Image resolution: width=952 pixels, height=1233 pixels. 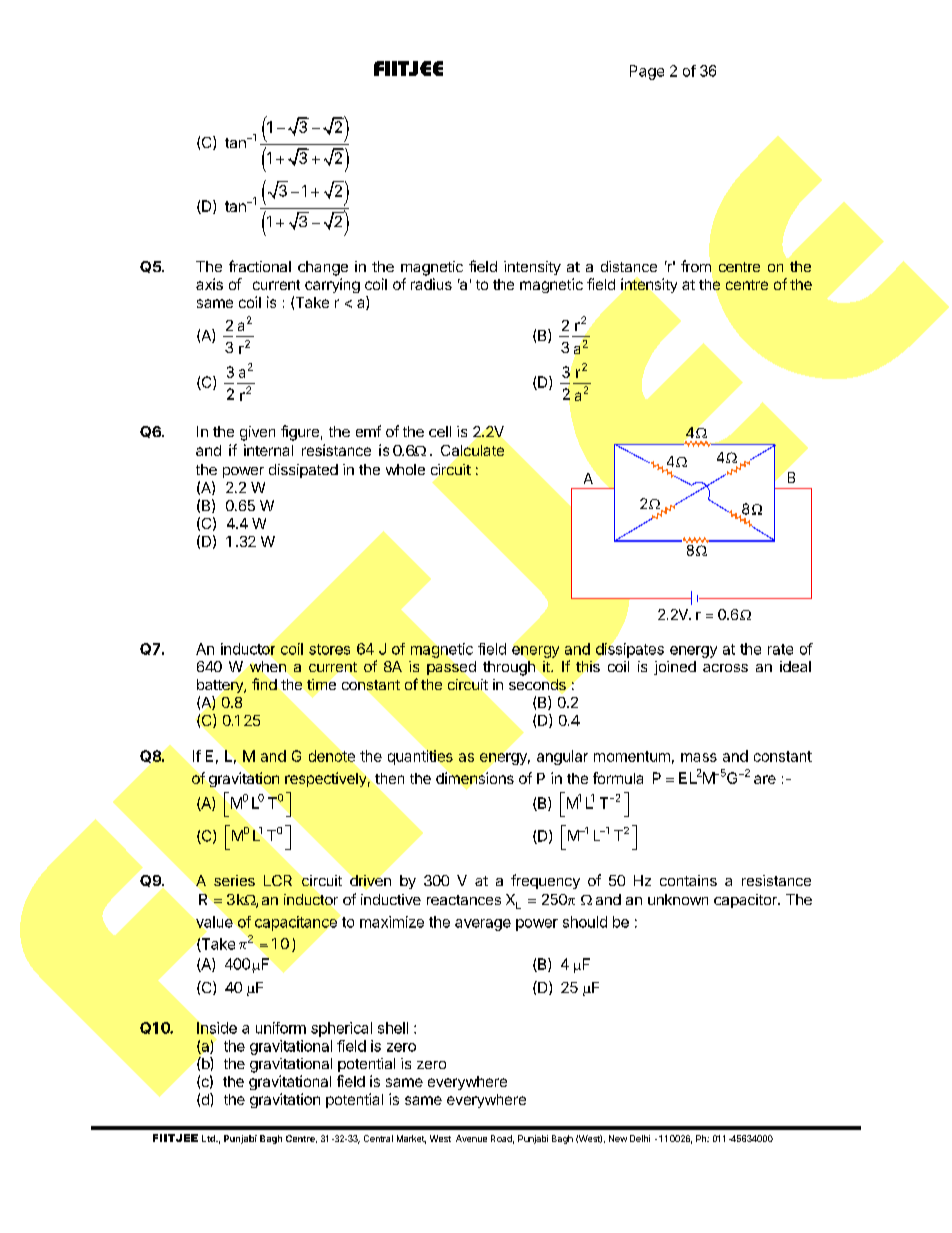 I want to click on from, so click(x=696, y=266).
